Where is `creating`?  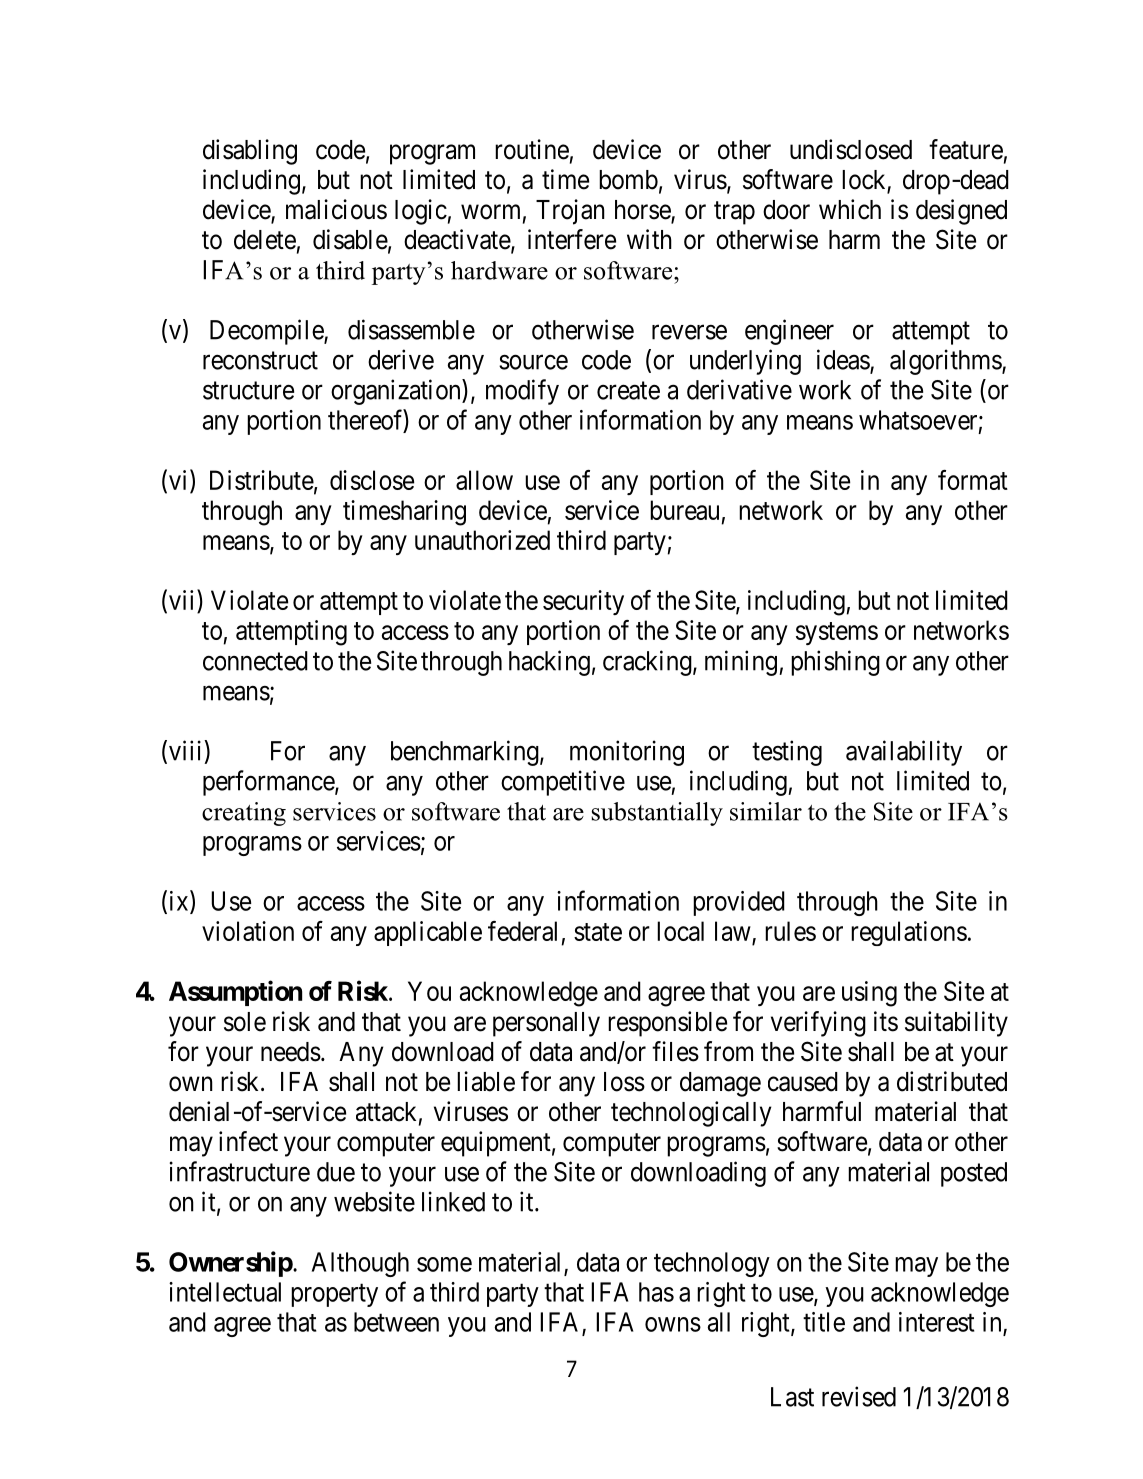
creating is located at coordinates (244, 814).
